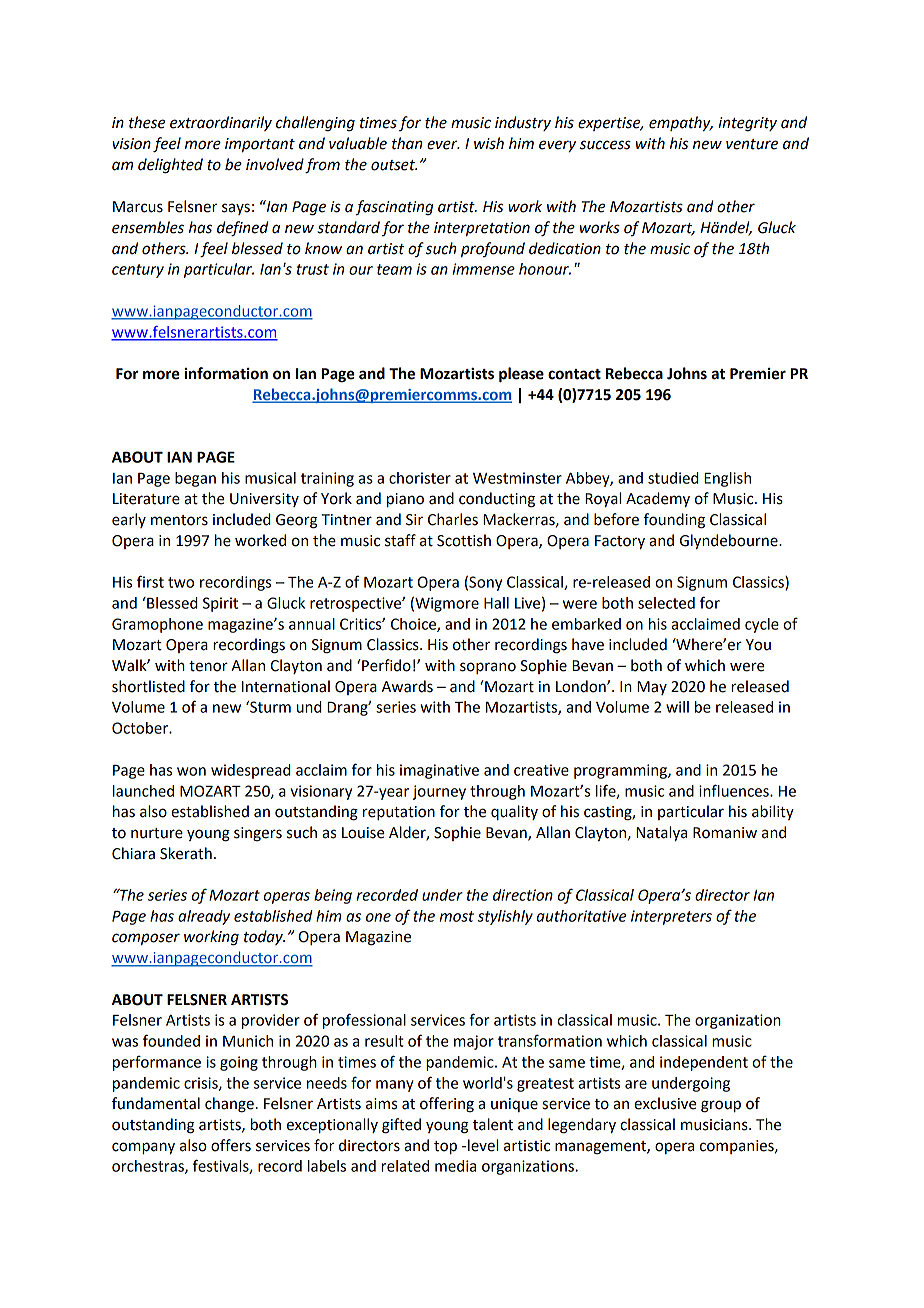 Image resolution: width=924 pixels, height=1308 pixels. What do you see at coordinates (445, 1147) in the document?
I see `top` at bounding box center [445, 1147].
